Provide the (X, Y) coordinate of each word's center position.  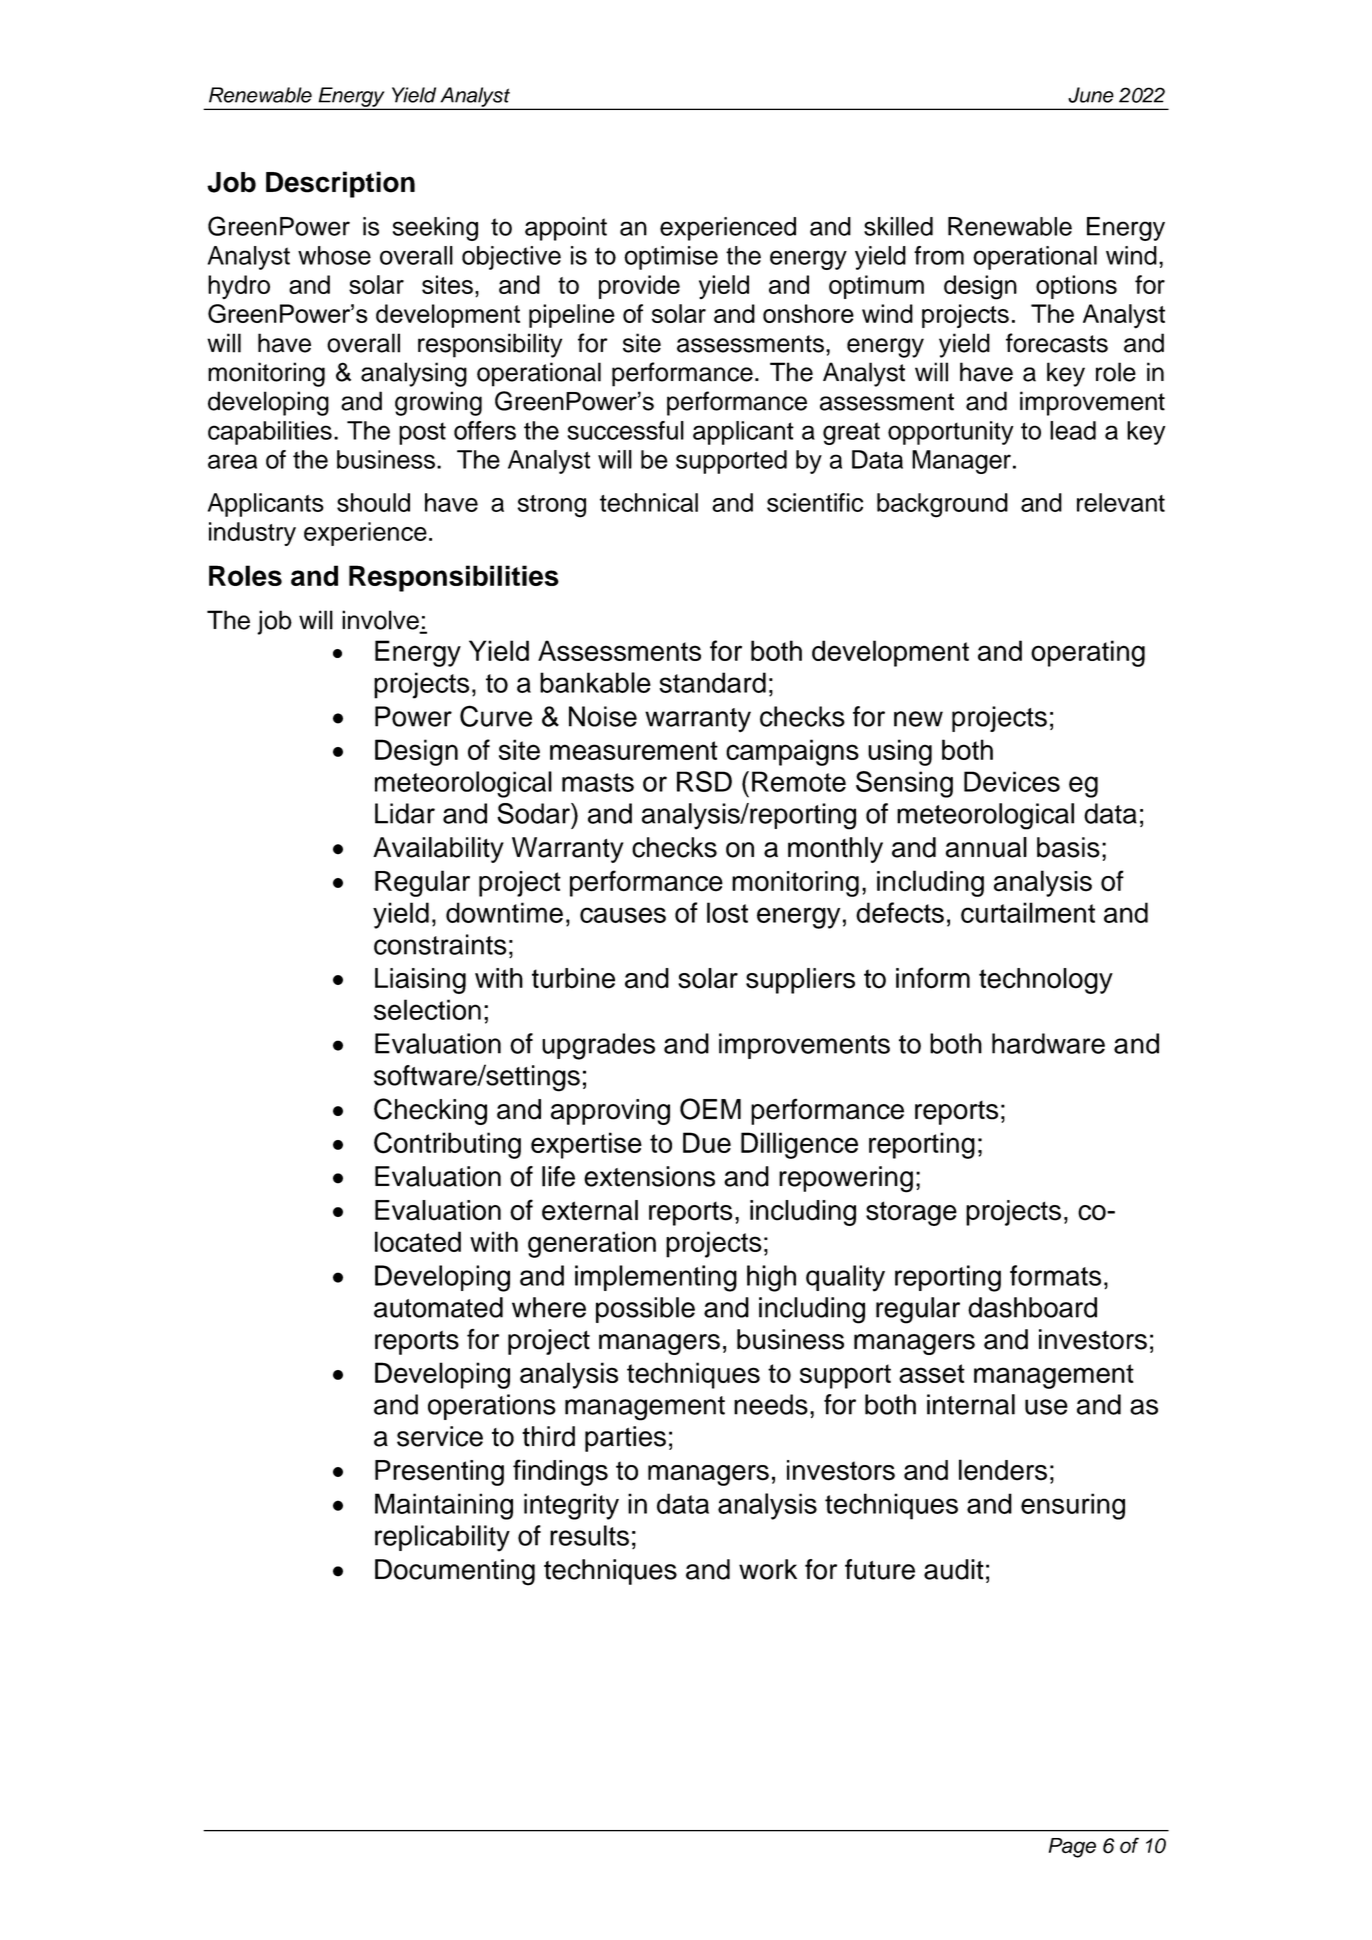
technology (1046, 981)
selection (427, 1009)
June (1091, 95)
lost (727, 912)
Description (340, 184)
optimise (671, 258)
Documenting (455, 1572)
